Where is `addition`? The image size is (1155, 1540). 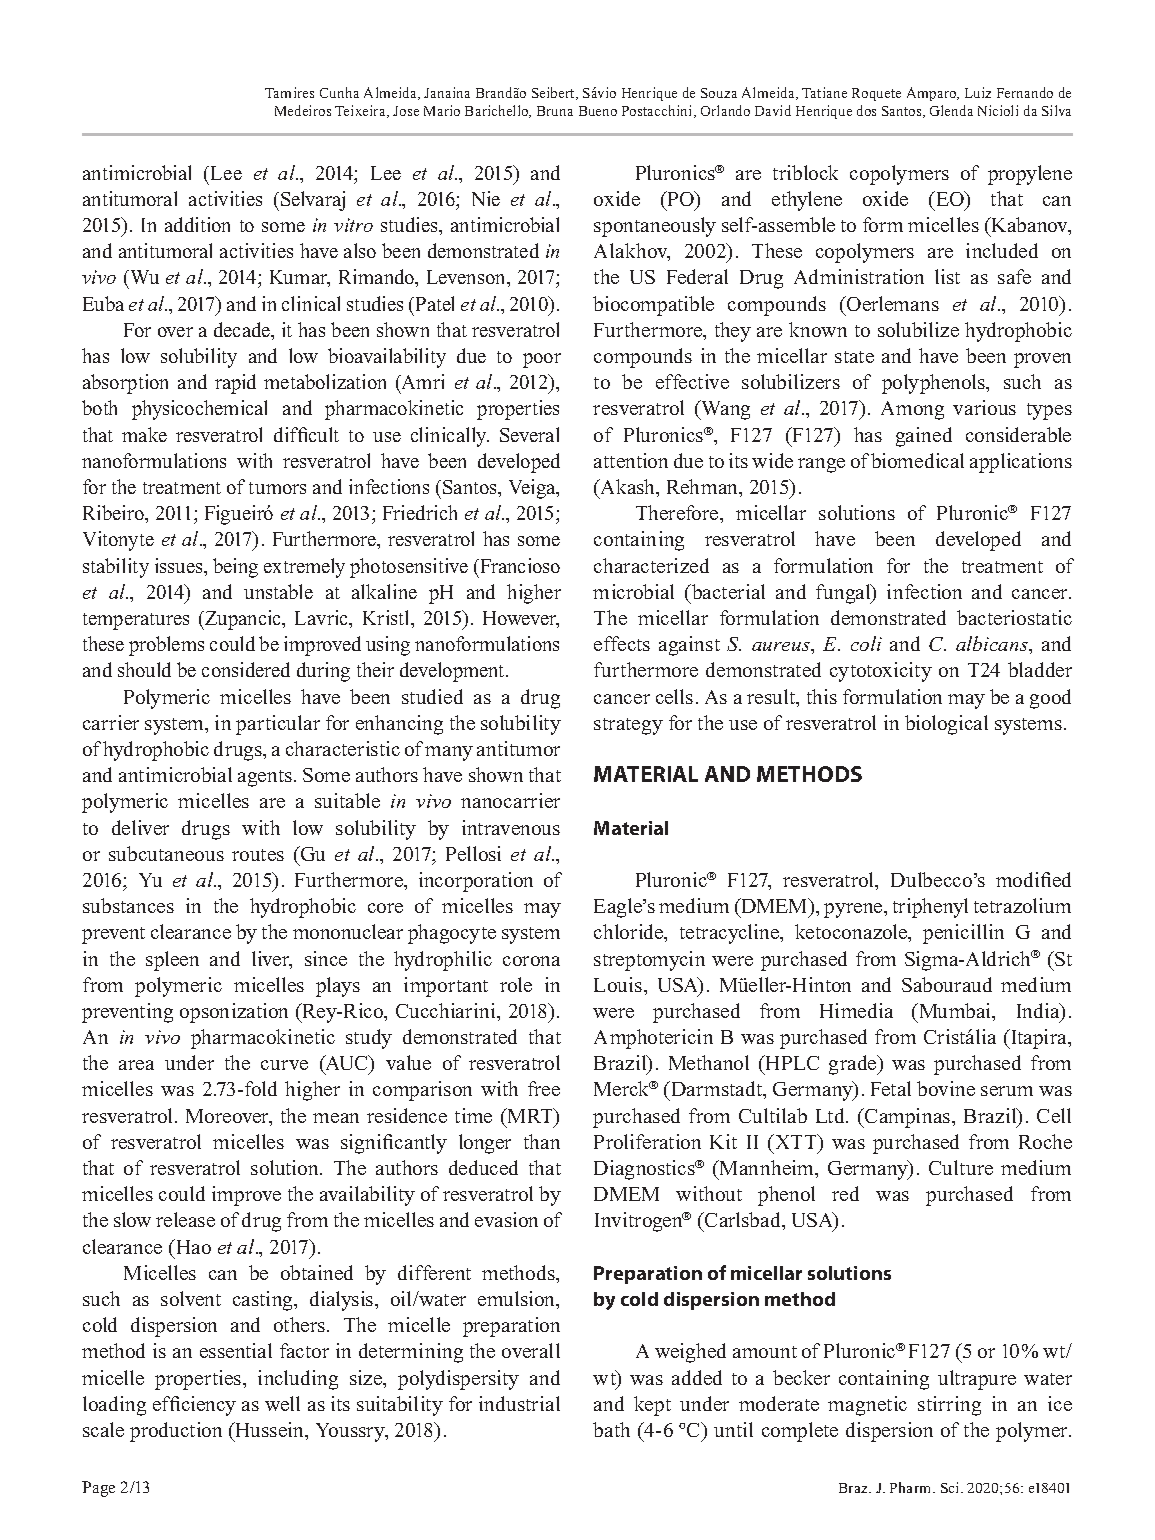 addition is located at coordinates (197, 224).
